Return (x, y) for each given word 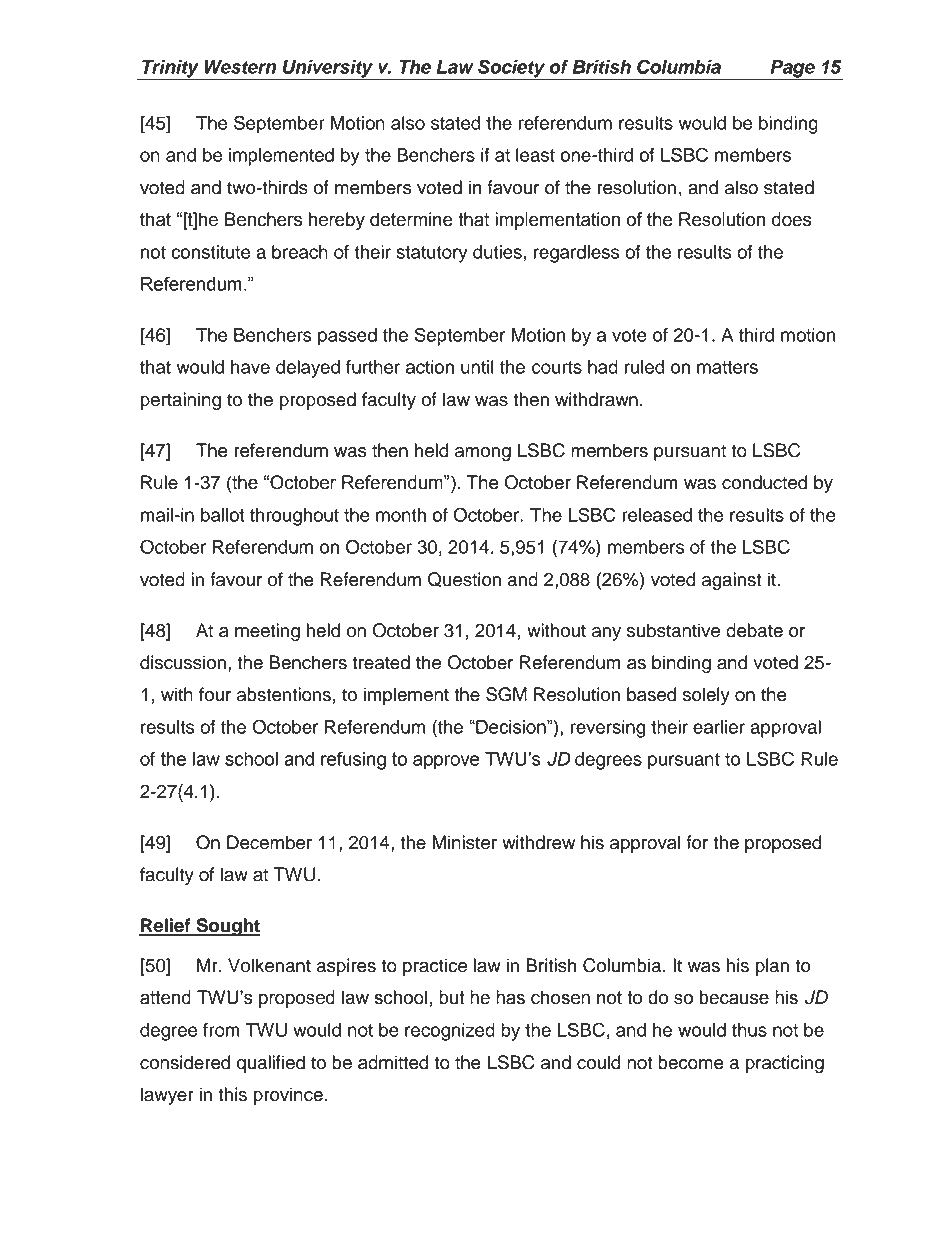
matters (727, 367)
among (483, 454)
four (215, 694)
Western (240, 67)
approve (446, 762)
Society (511, 69)
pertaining (181, 401)
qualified (271, 1064)
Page (792, 70)
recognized (450, 1032)
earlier (719, 727)
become (691, 1062)
